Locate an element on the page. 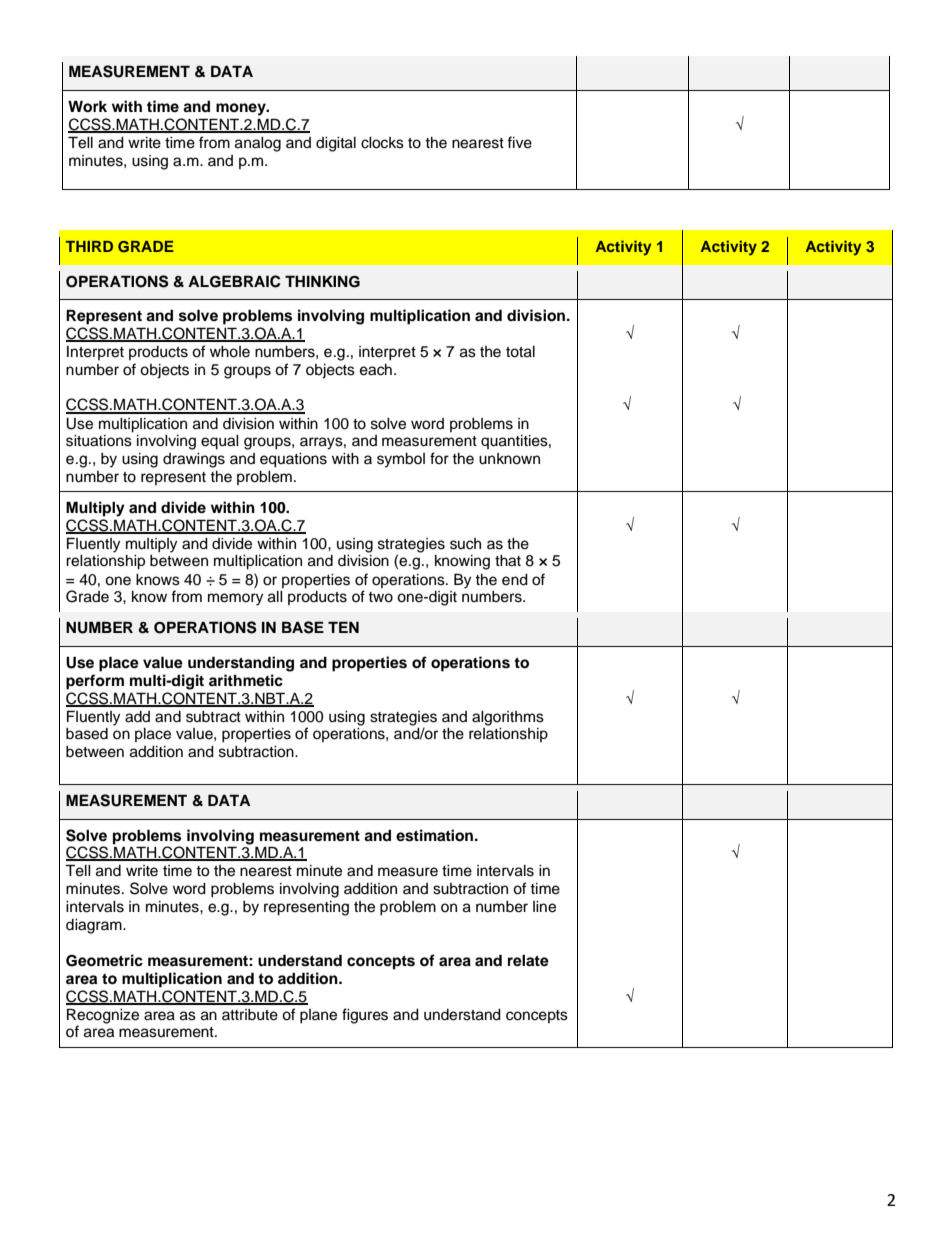  perform is located at coordinates (95, 682).
